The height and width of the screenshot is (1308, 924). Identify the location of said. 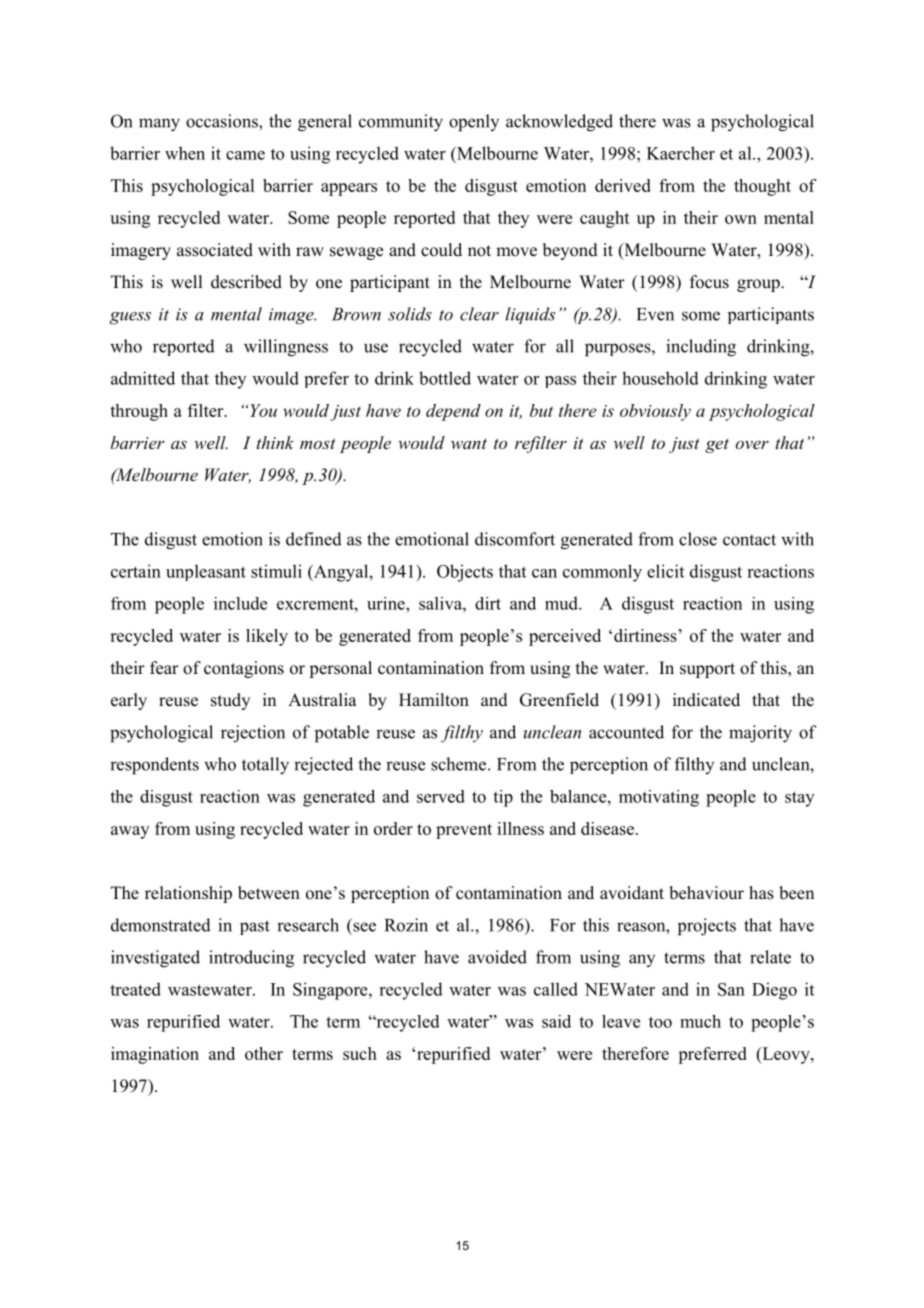
(556, 1021).
